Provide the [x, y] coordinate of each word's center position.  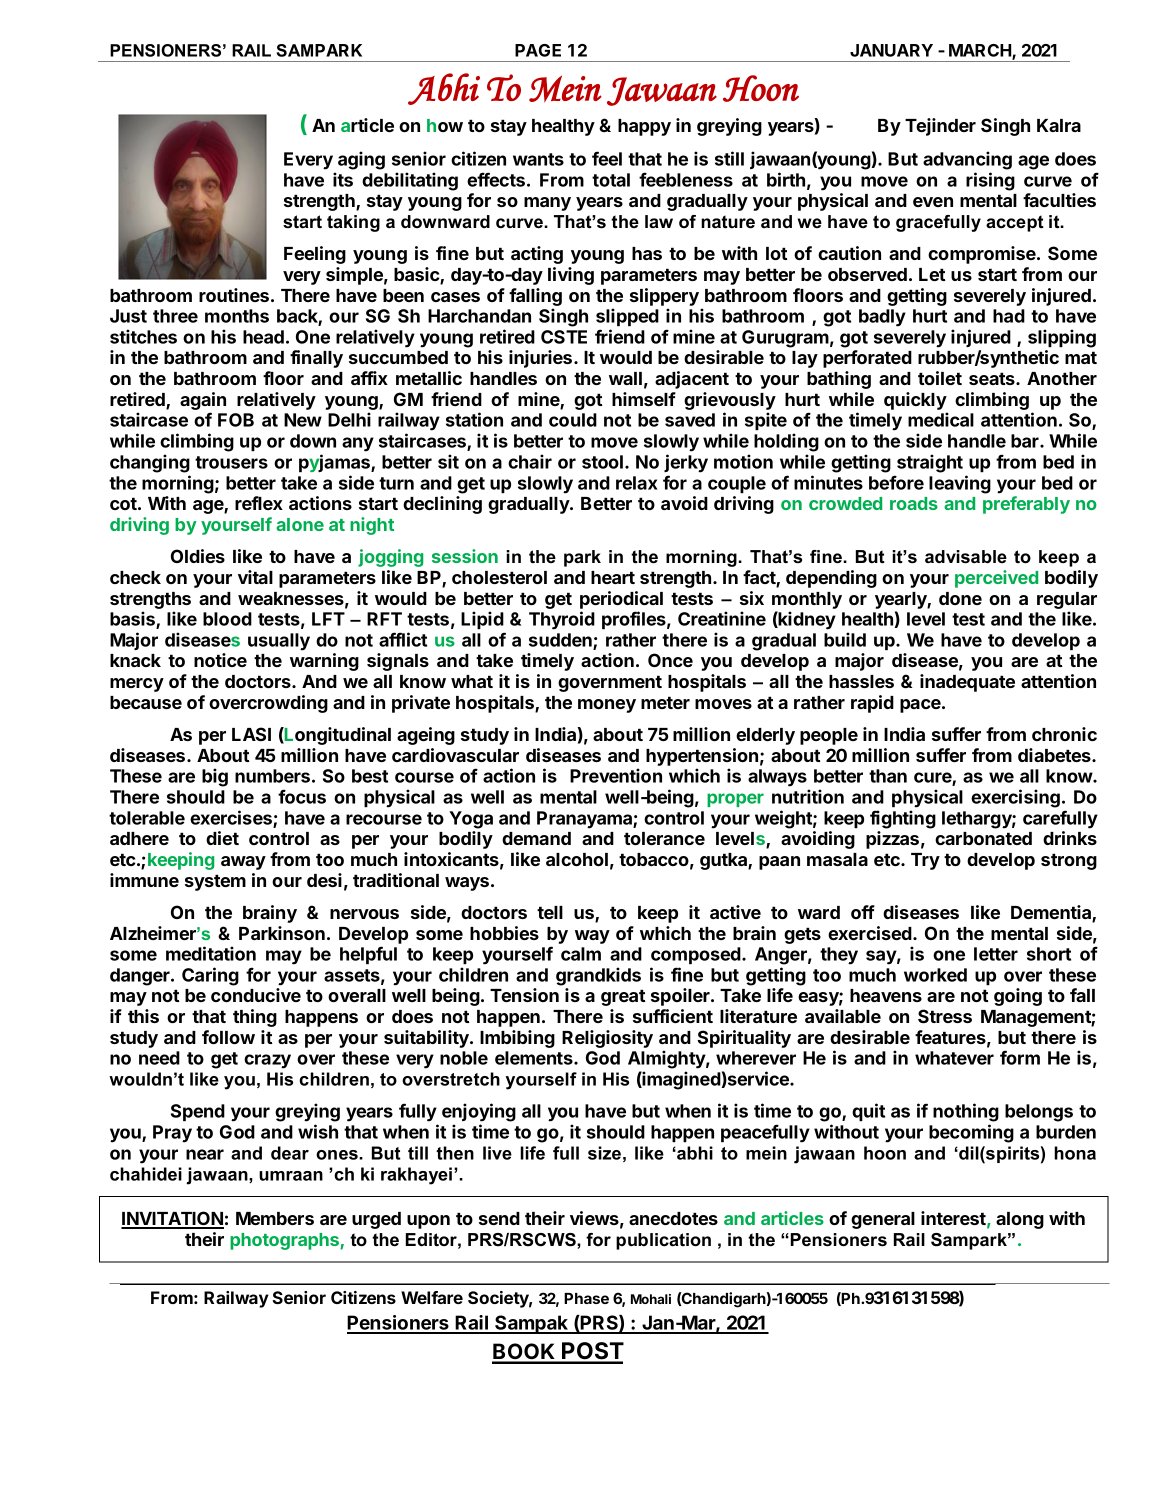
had [1009, 316]
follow [228, 1037]
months [237, 316]
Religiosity [607, 1039]
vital [255, 577]
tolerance [664, 838]
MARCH [981, 51]
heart [613, 577]
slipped [627, 317]
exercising [1015, 798]
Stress [945, 1016]
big [215, 777]
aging [361, 160]
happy [644, 127]
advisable [966, 557]
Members [275, 1218]
